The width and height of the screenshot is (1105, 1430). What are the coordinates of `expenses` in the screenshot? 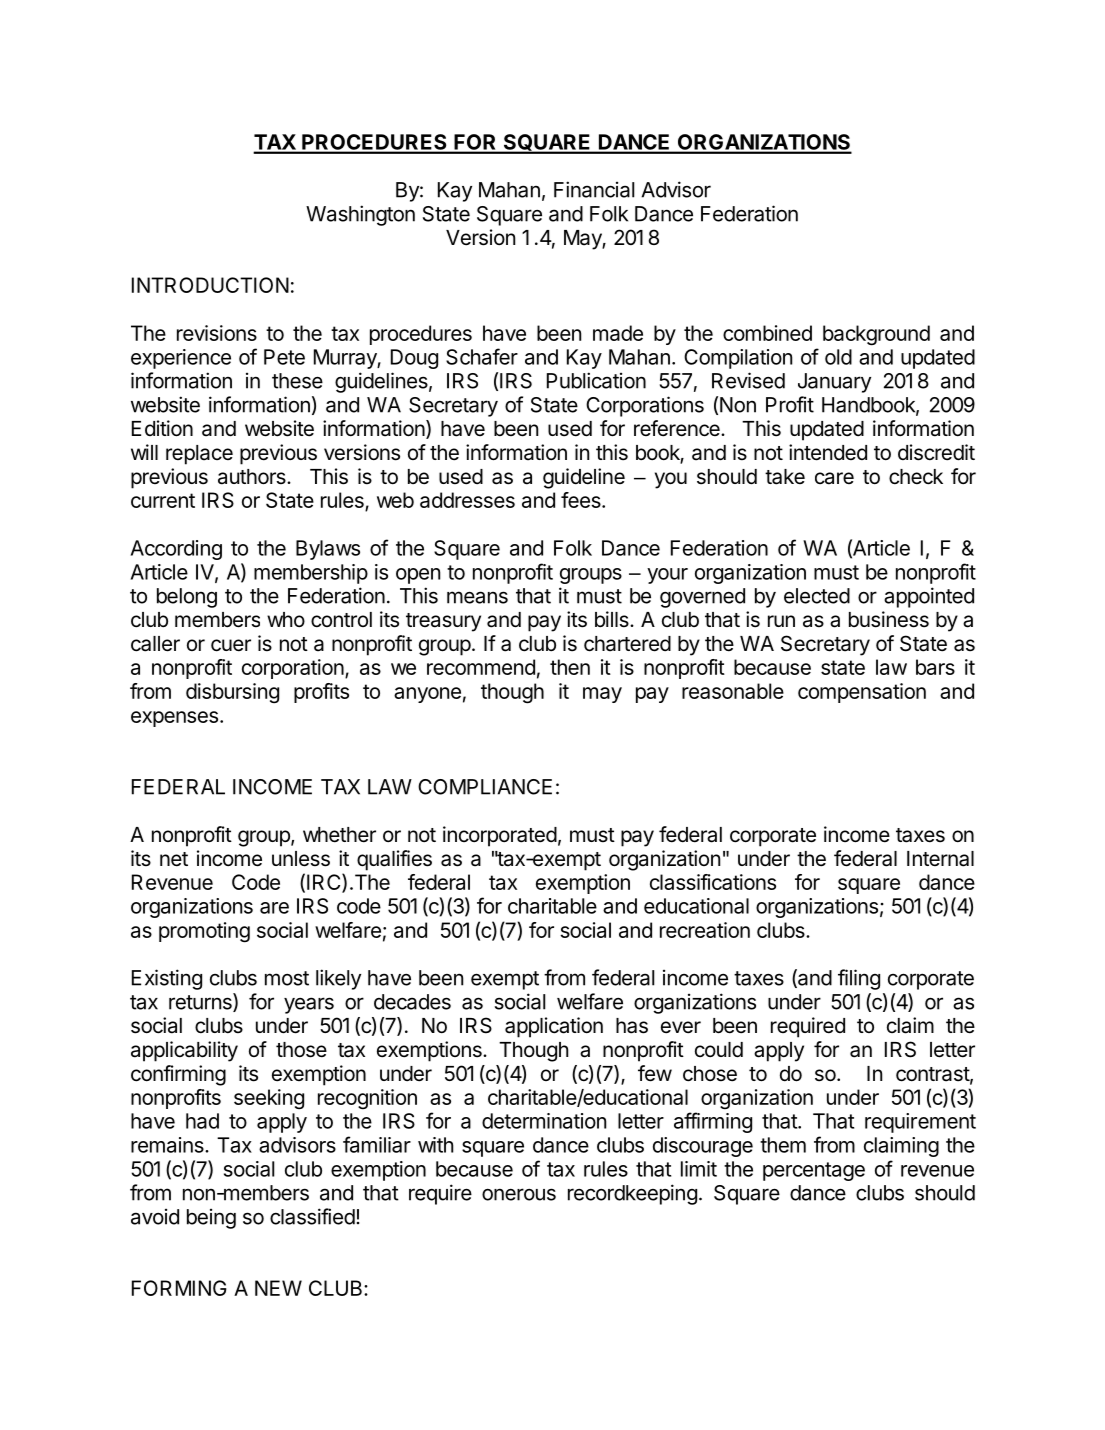 It's located at (174, 719).
